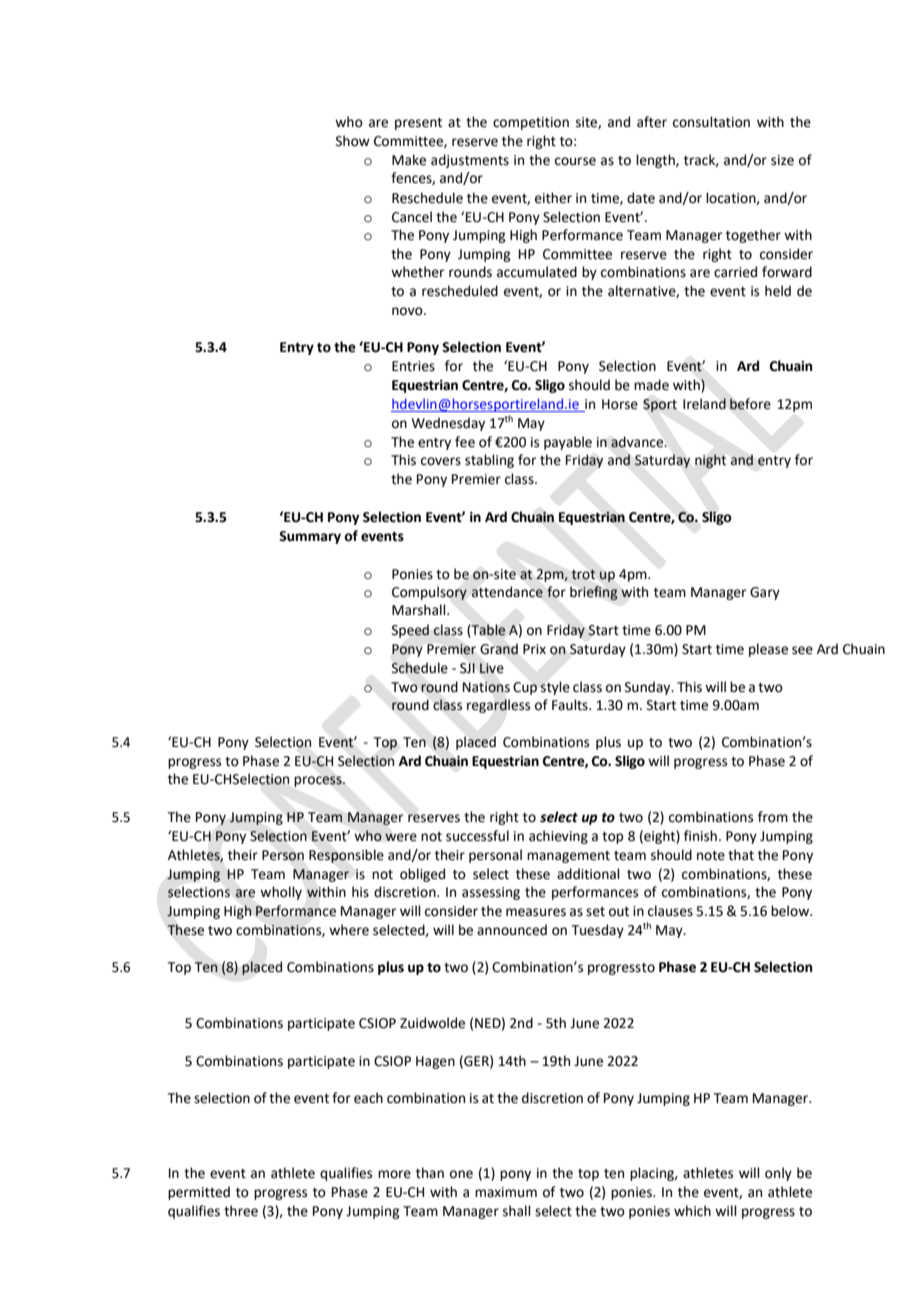  Describe the element at coordinates (448, 424) in the screenshot. I see `Wednesday` at that location.
